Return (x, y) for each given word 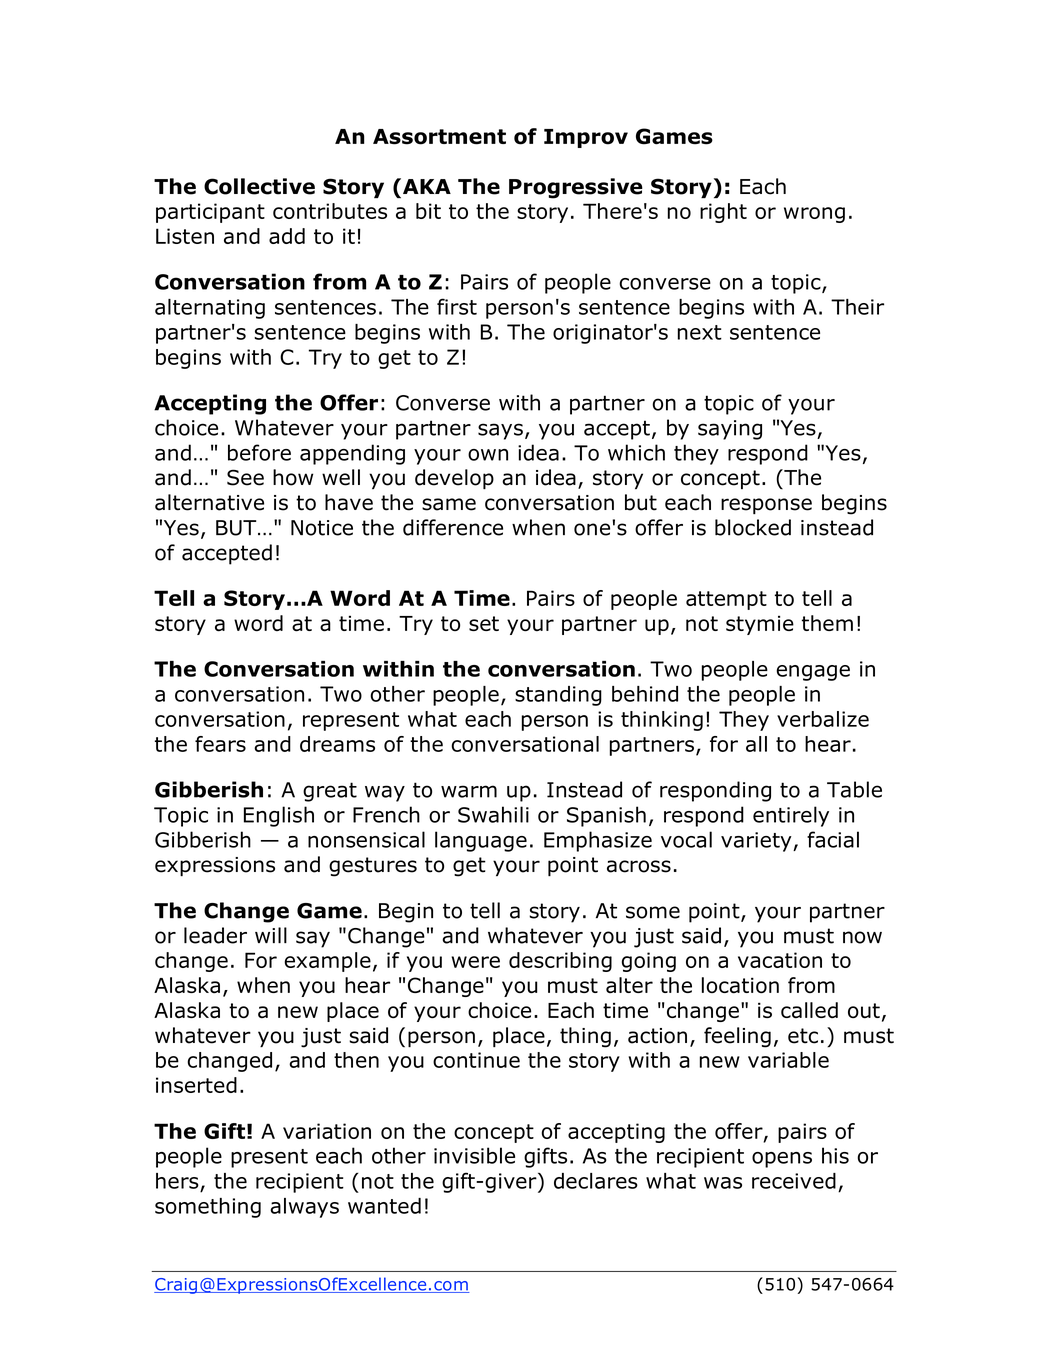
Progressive (576, 188)
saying (730, 430)
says (500, 431)
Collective (259, 186)
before (259, 452)
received (794, 1181)
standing (558, 696)
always (304, 1208)
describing (560, 962)
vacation (780, 960)
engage (813, 673)
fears (220, 744)
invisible (474, 1155)
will (271, 935)
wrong (814, 215)
